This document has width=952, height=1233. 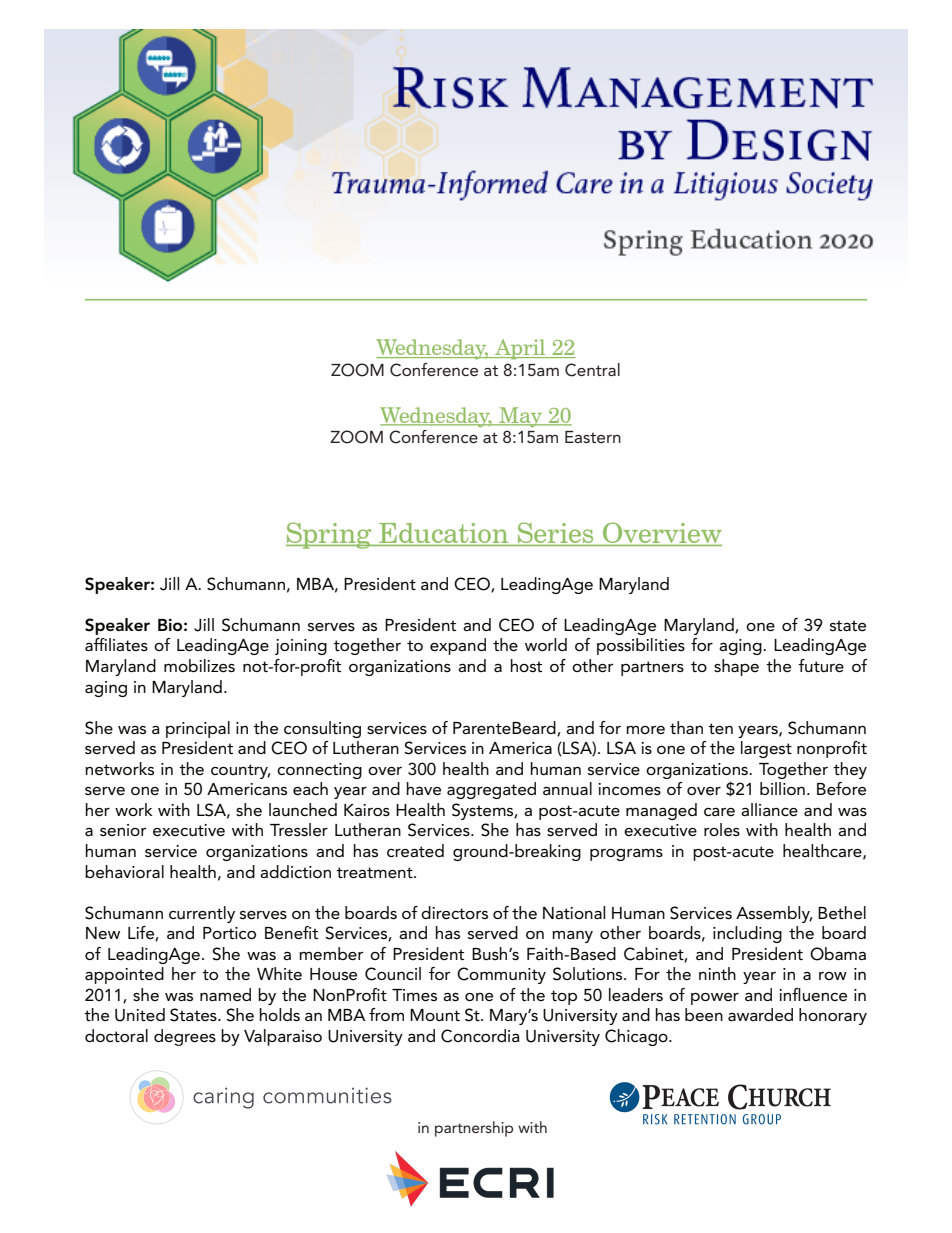 I want to click on degrees, so click(x=185, y=1037).
